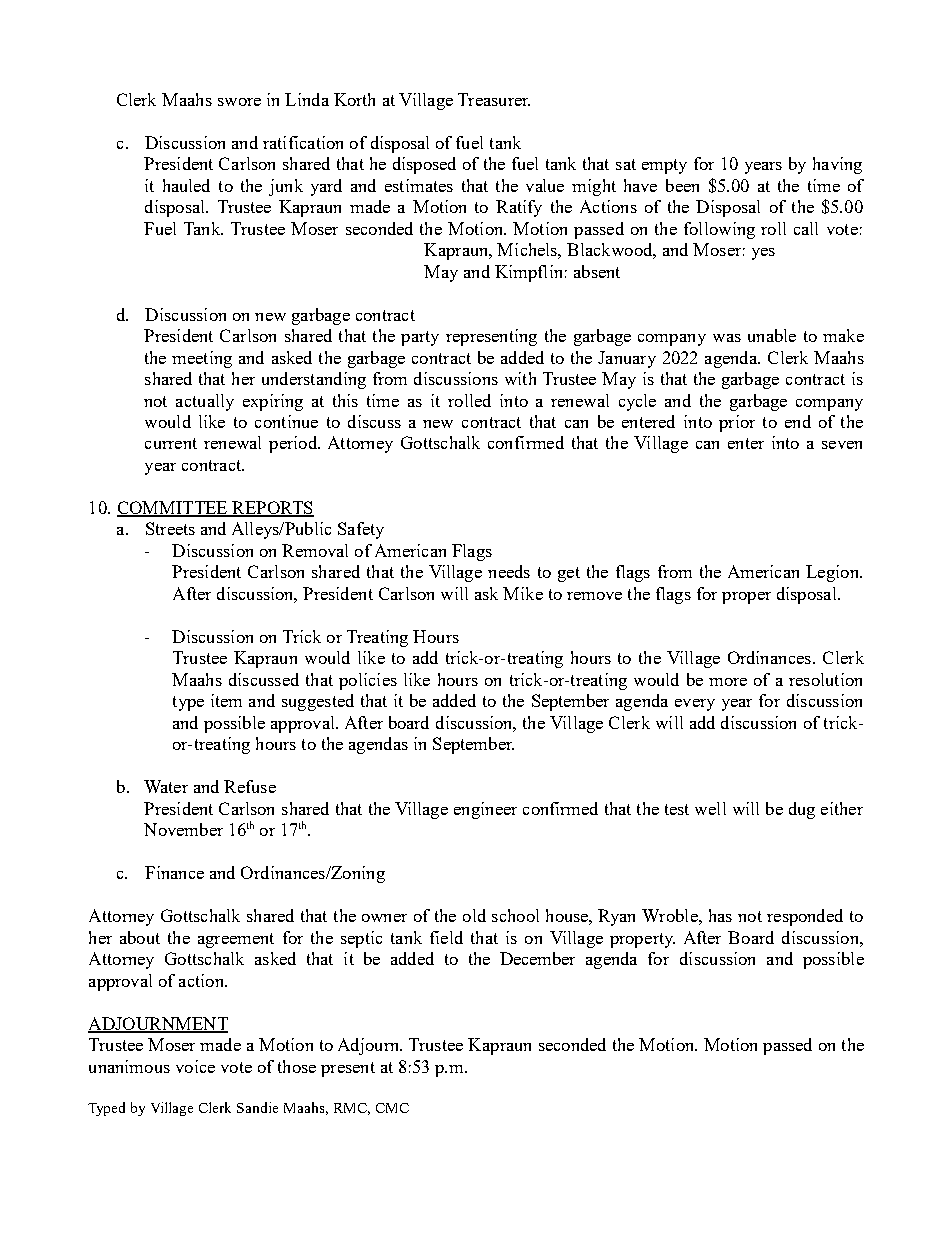 This screenshot has width=952, height=1233. Describe the element at coordinates (485, 810) in the screenshot. I see `engineer` at that location.
